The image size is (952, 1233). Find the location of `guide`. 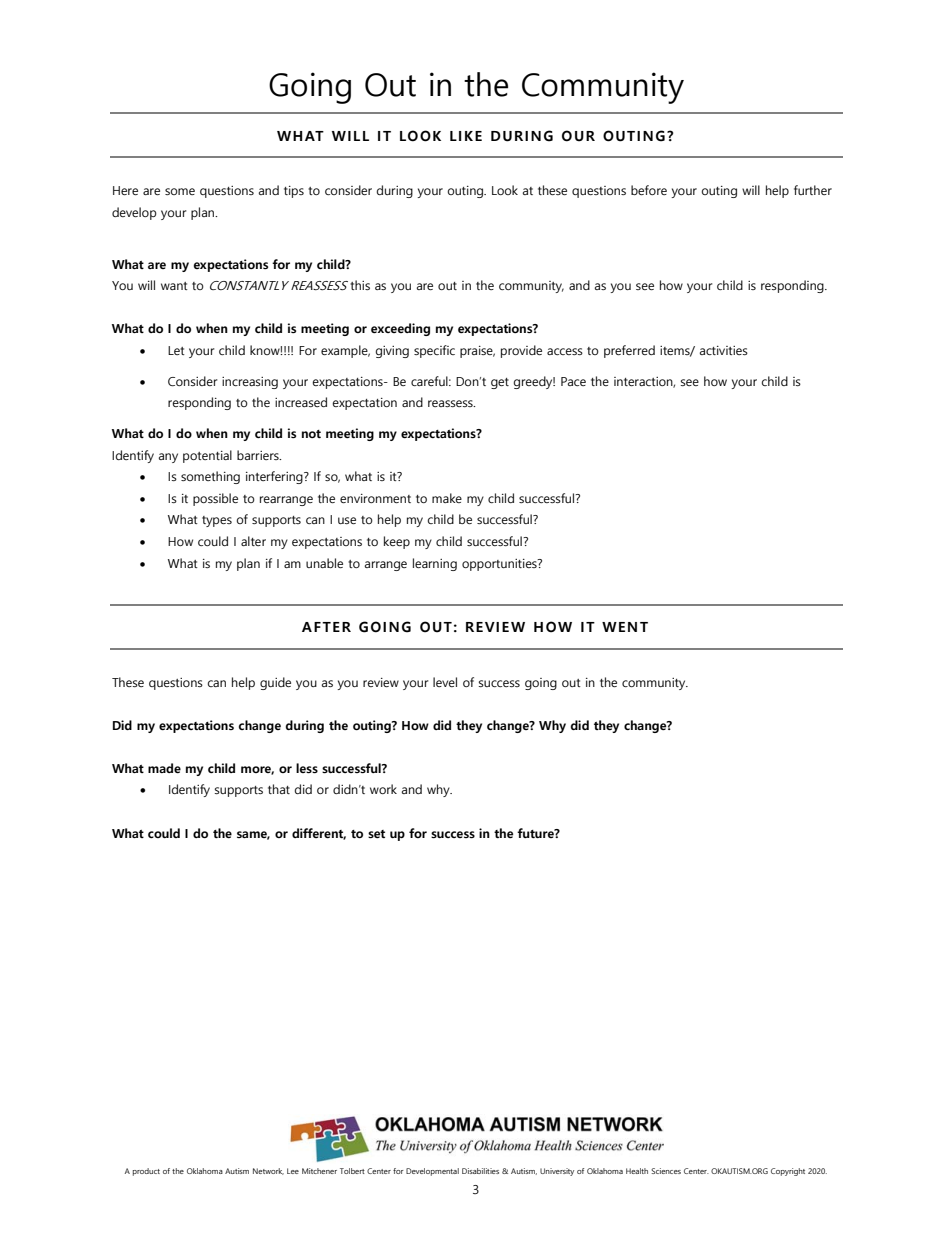

guide is located at coordinates (275, 683).
